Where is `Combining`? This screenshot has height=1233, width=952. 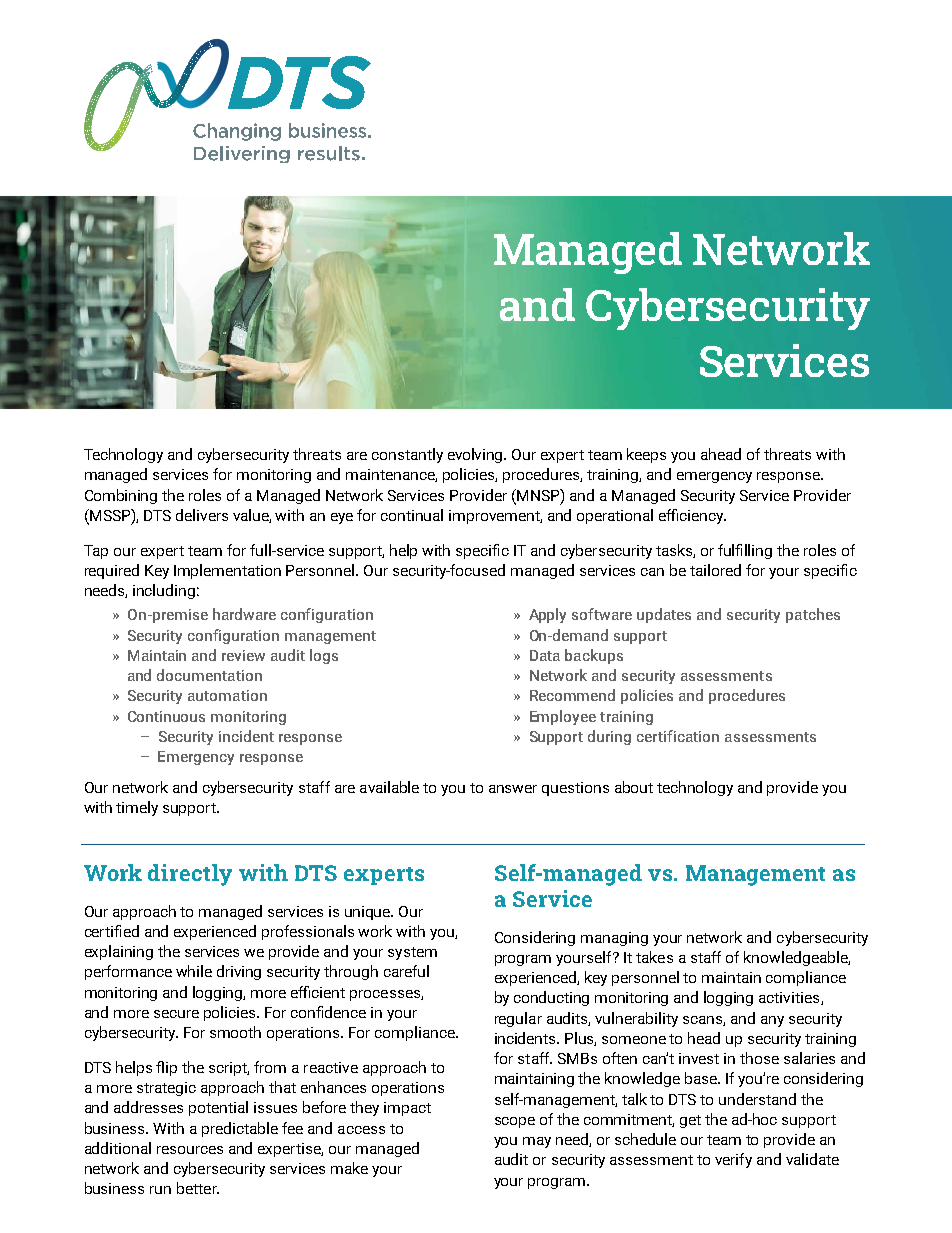
Combining is located at coordinates (121, 496).
